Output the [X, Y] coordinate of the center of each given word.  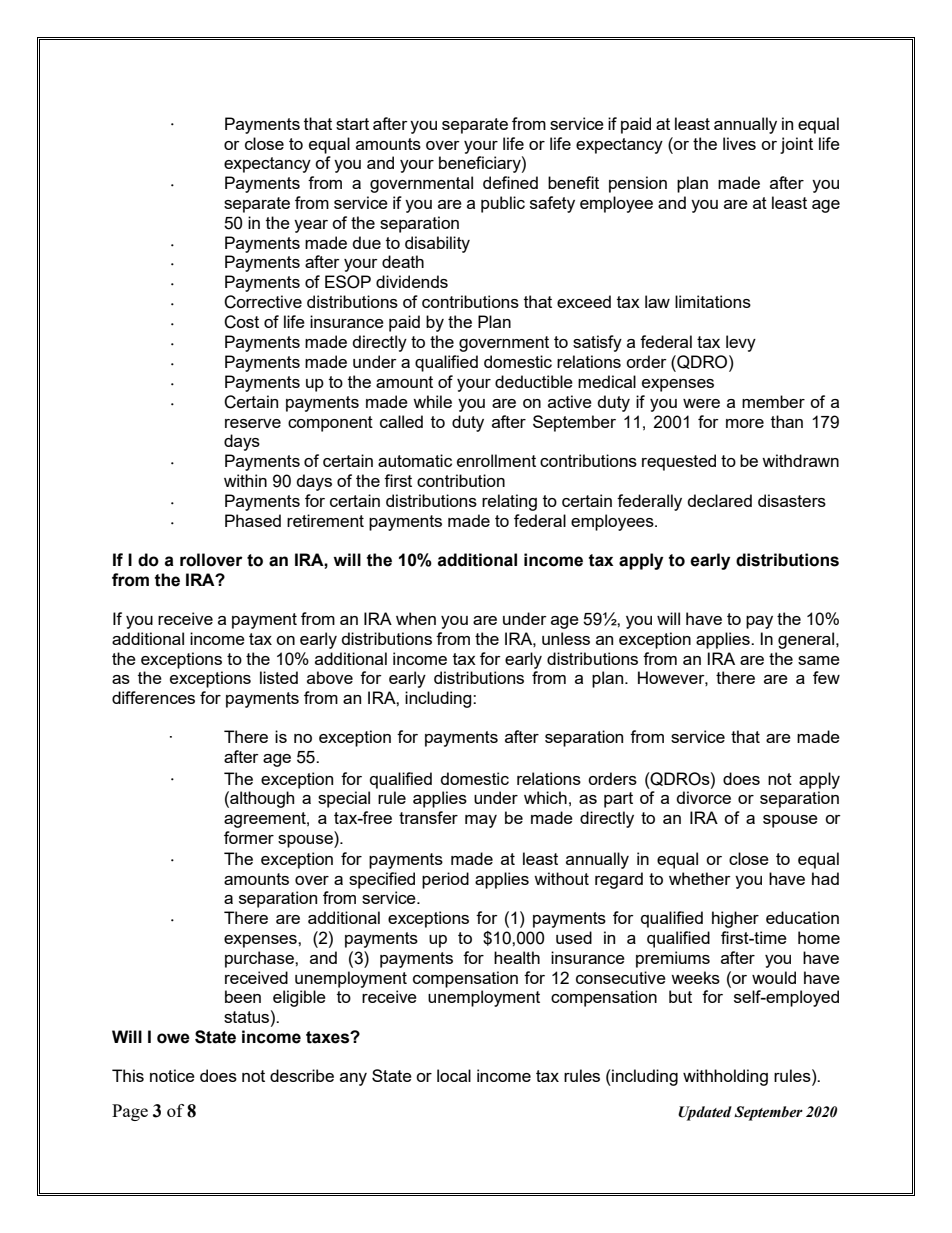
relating [509, 502]
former [249, 837]
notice [172, 1075]
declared [720, 500]
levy [741, 343]
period [445, 880]
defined [510, 182]
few [826, 677]
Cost [241, 322]
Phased [253, 520]
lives [739, 143]
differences [153, 697]
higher [735, 919]
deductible [534, 381]
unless [566, 638]
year [311, 226]
